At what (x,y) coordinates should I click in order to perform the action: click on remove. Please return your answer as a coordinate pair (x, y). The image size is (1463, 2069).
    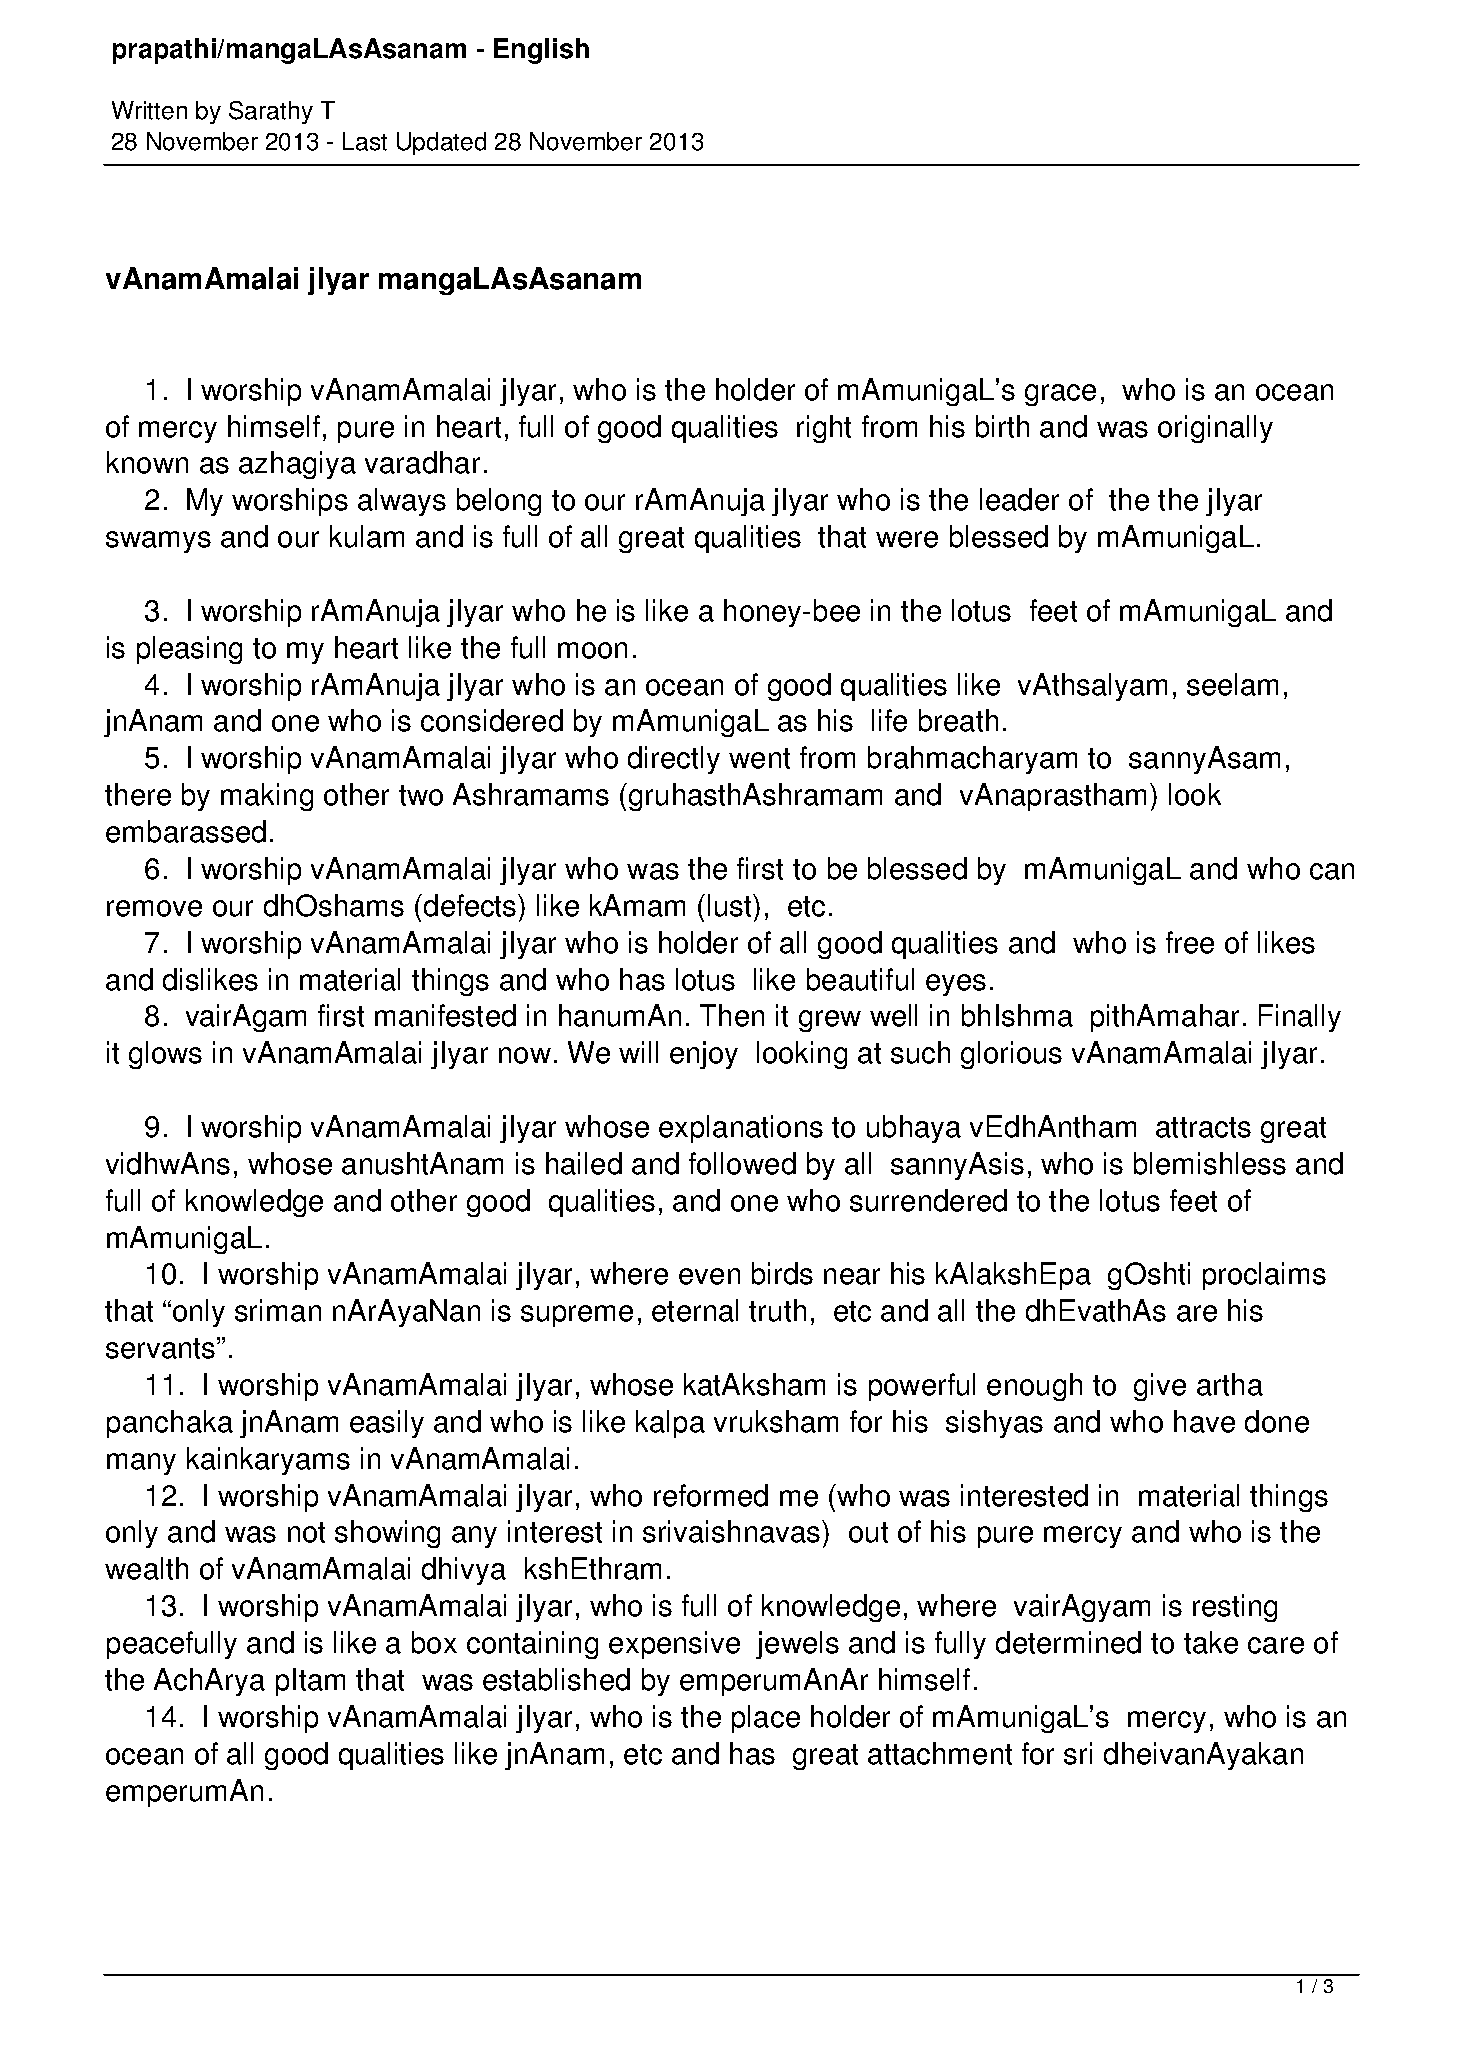
    Looking at the image, I should click on (154, 908).
